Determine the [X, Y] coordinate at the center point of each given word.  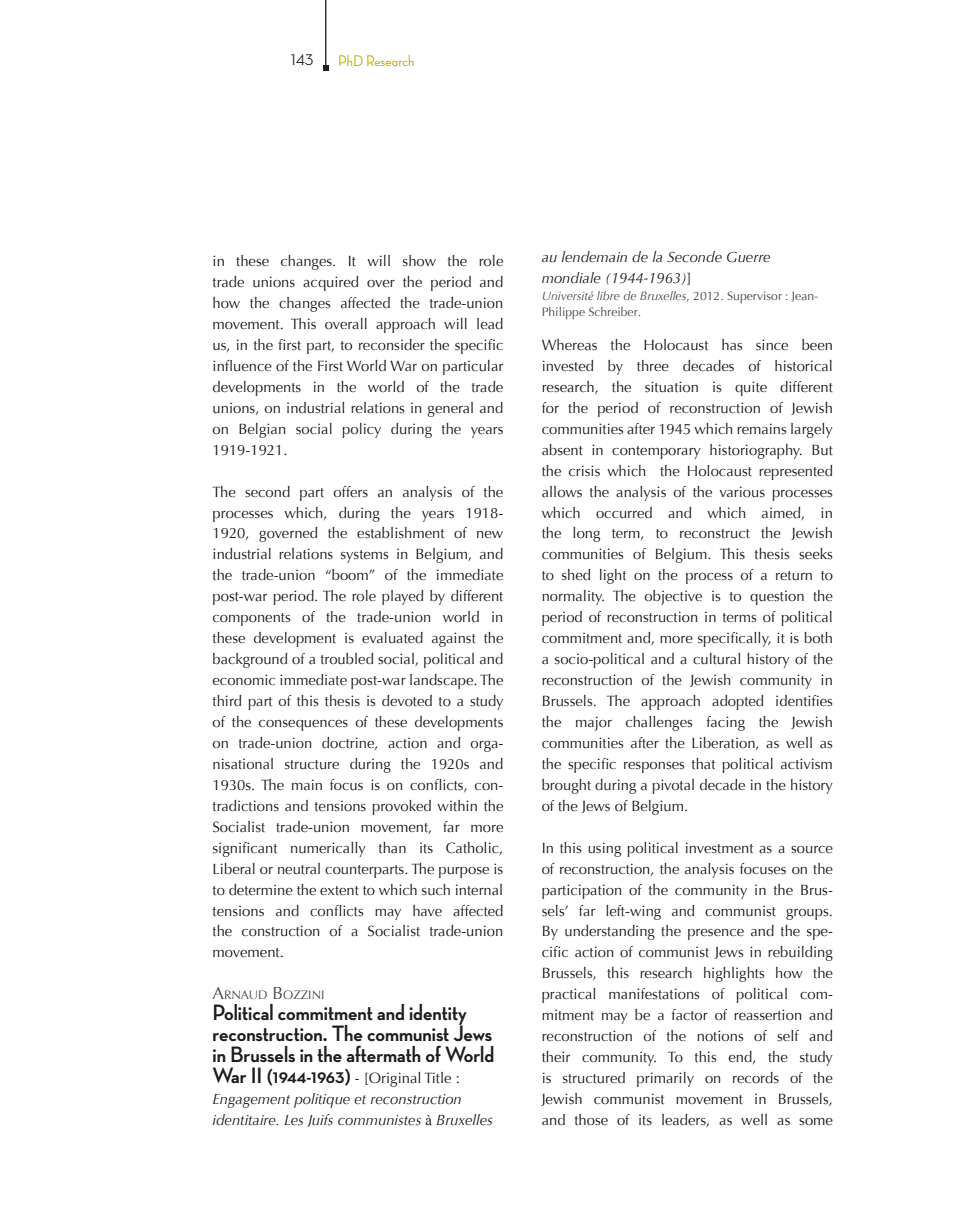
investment [719, 848]
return [794, 576]
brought [566, 786]
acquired [330, 283]
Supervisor [754, 297]
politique [322, 1100]
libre [608, 295]
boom [350, 574]
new [490, 534]
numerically [328, 849]
